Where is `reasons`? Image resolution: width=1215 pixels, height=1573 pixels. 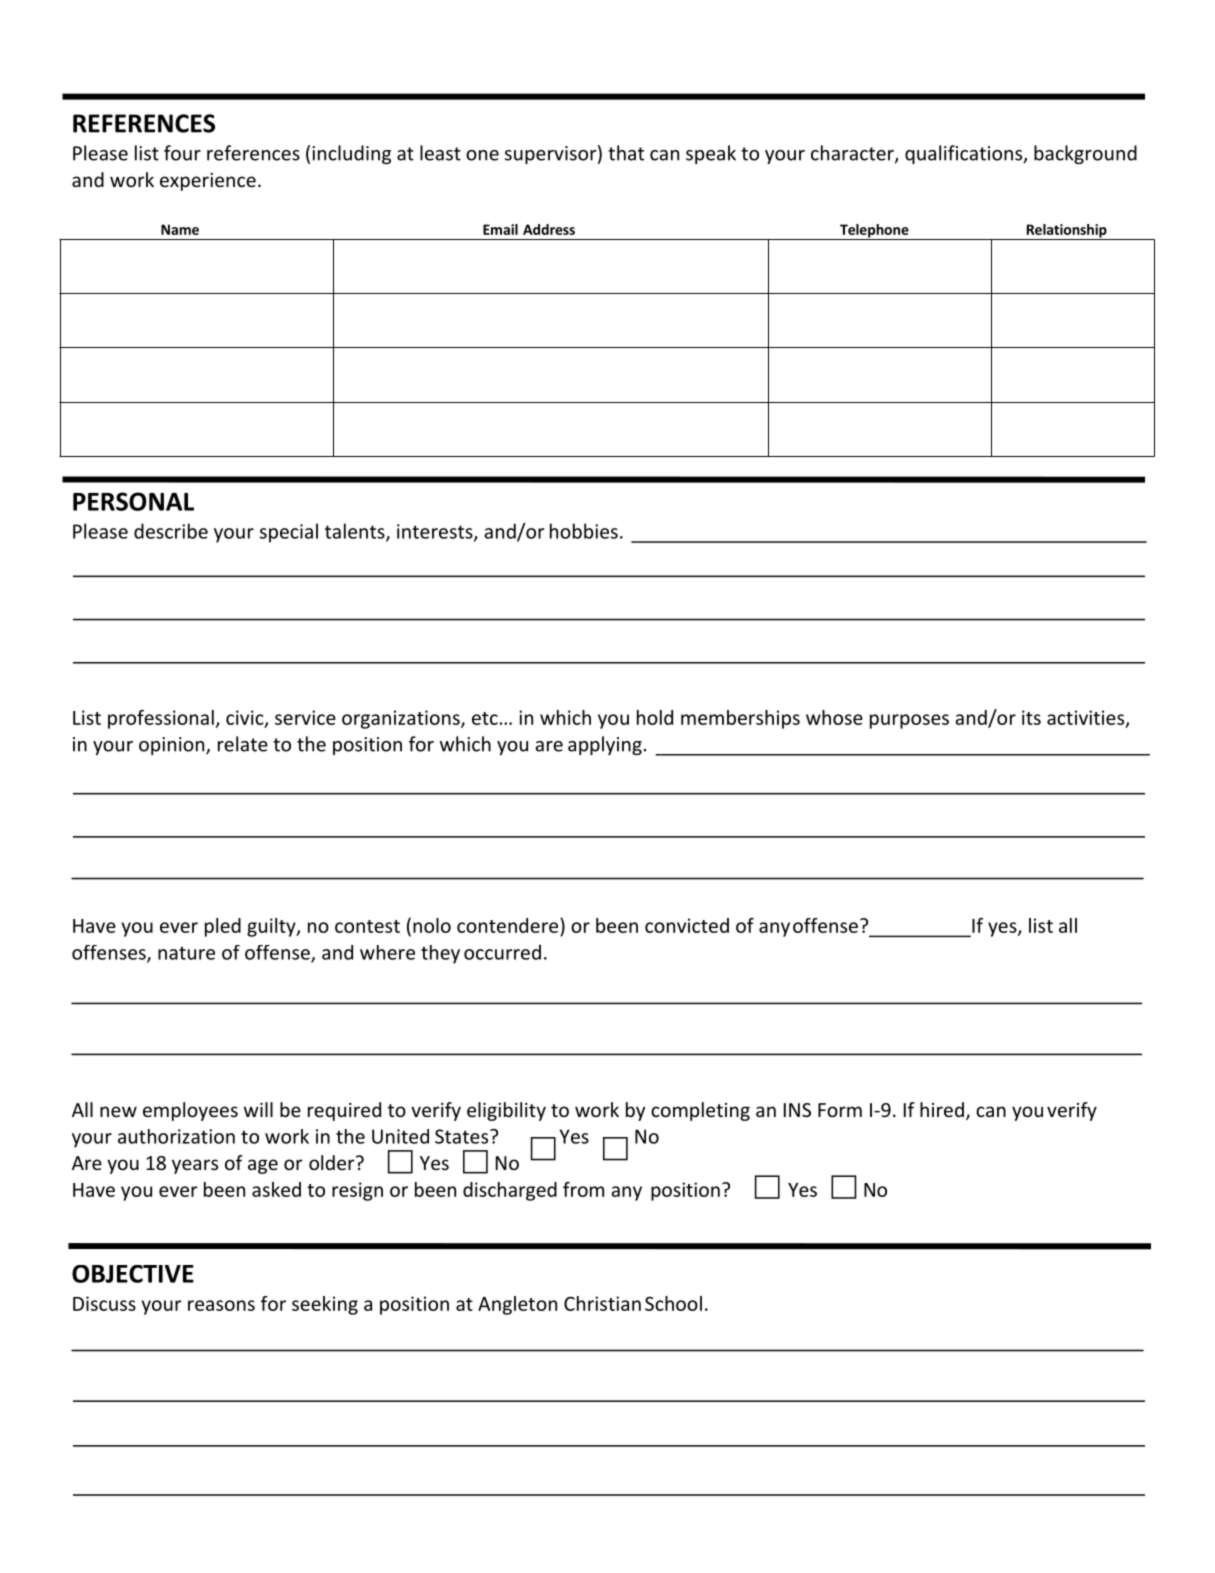 reasons is located at coordinates (221, 1305).
